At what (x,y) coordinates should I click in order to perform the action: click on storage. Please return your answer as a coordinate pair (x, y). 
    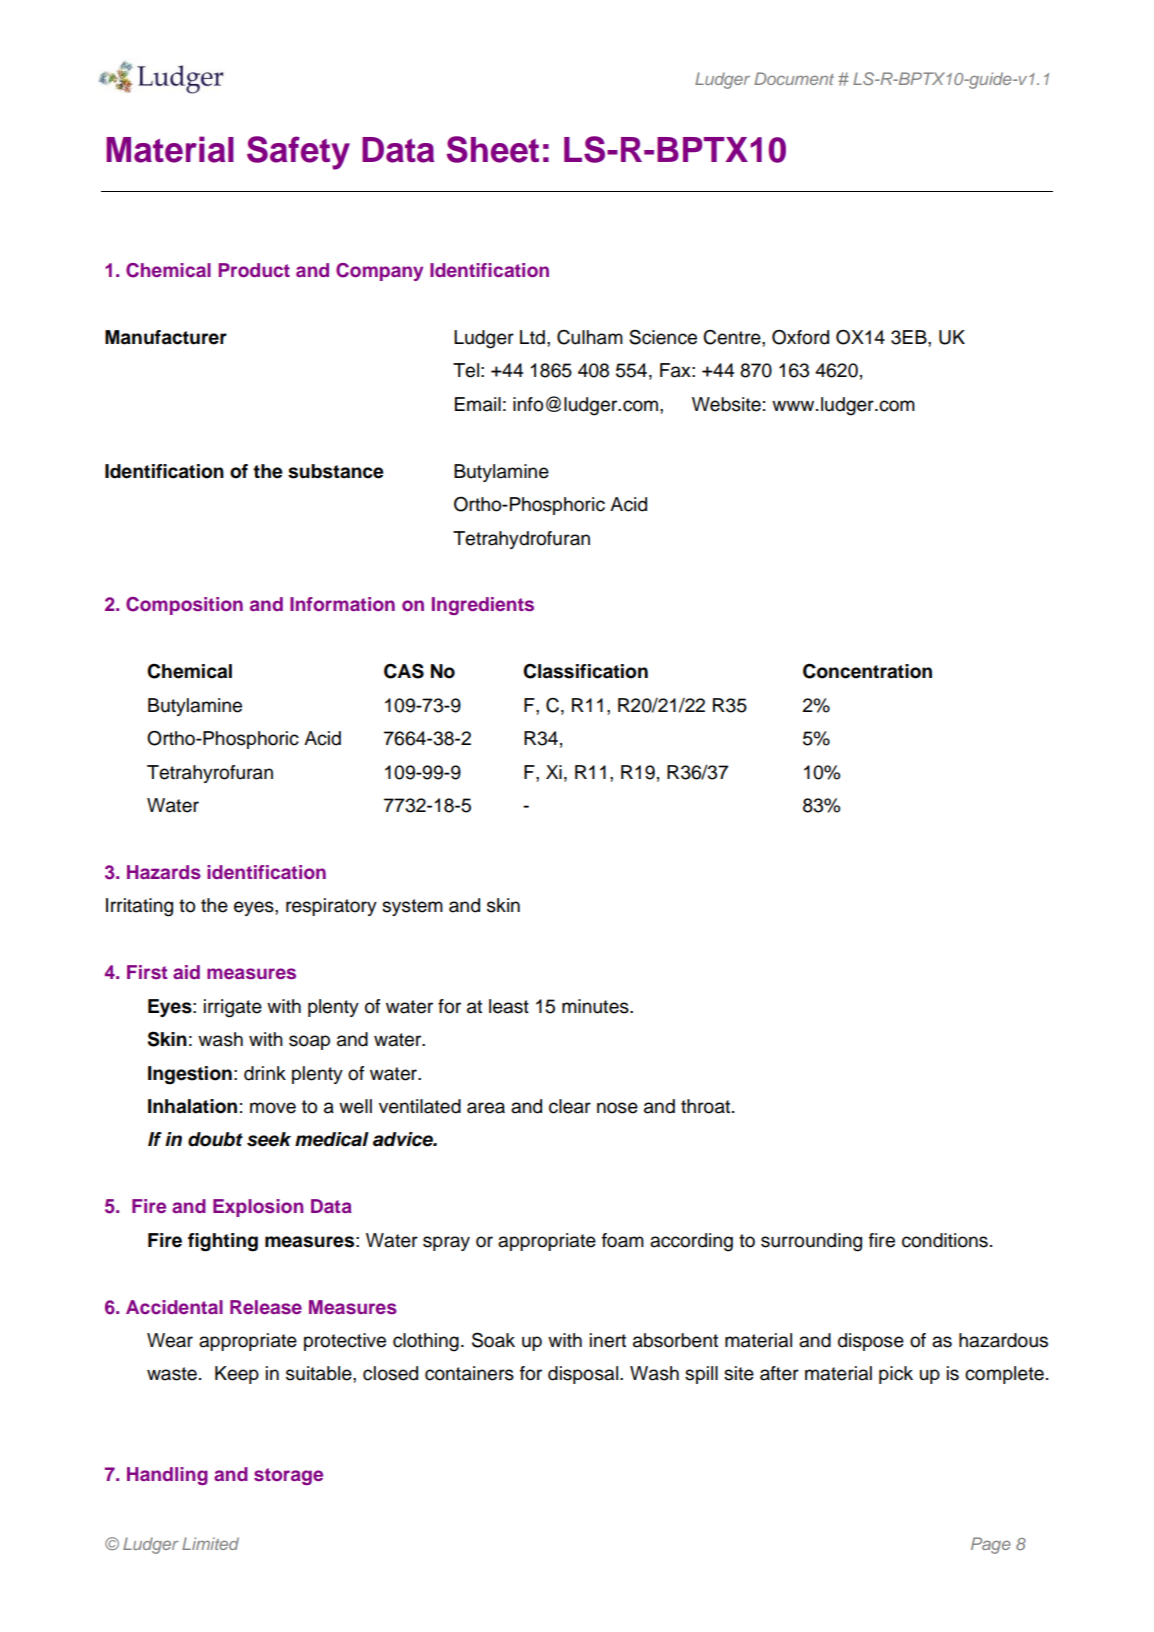
    Looking at the image, I should click on (288, 1476).
